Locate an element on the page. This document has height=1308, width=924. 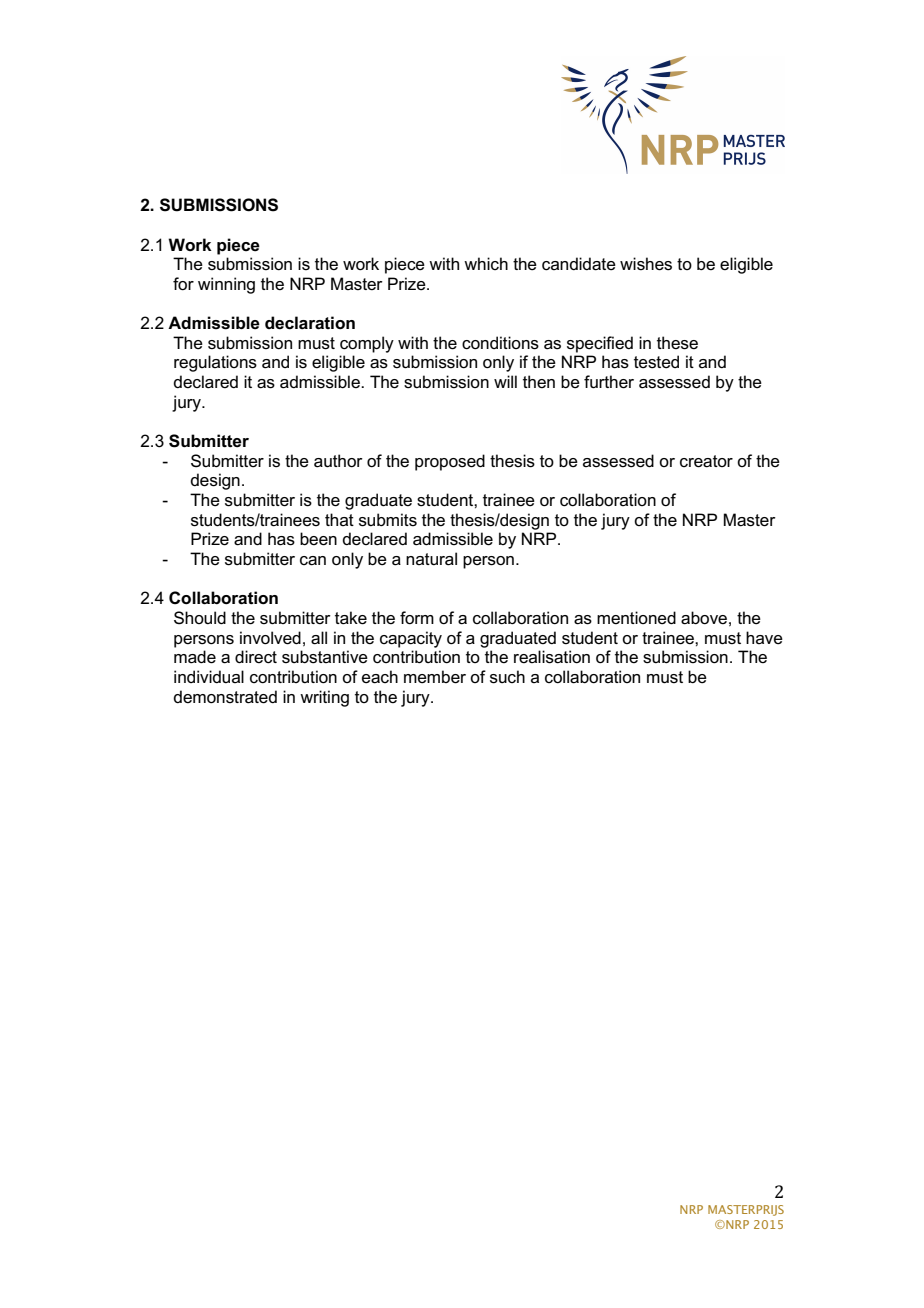
creator is located at coordinates (706, 461).
